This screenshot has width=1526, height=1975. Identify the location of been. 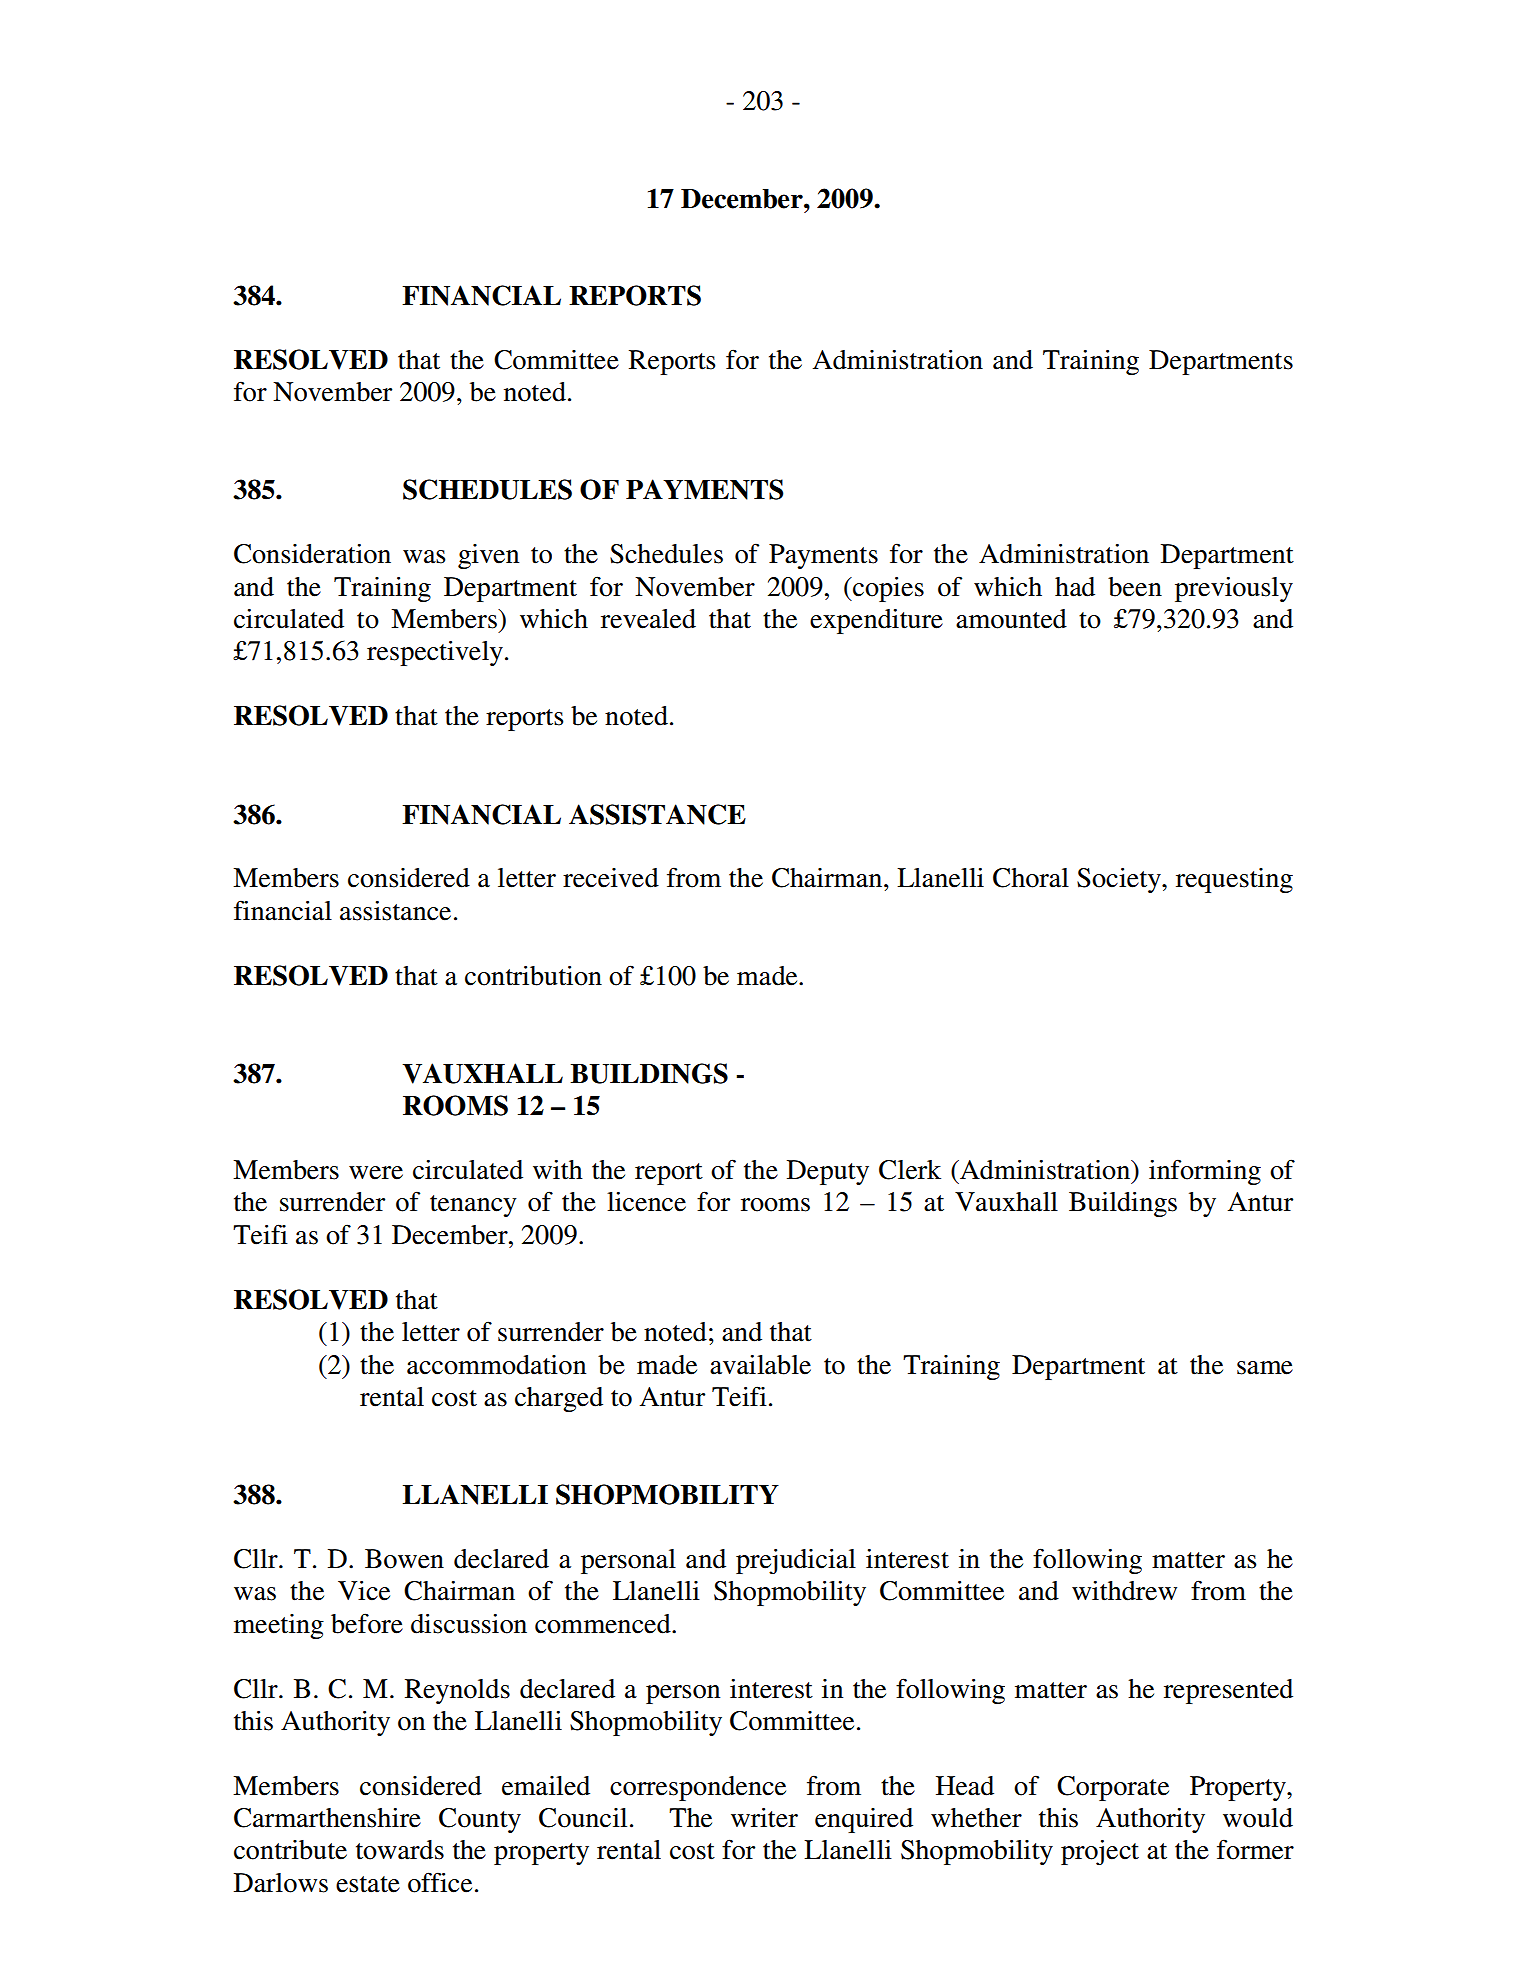
(1135, 587).
